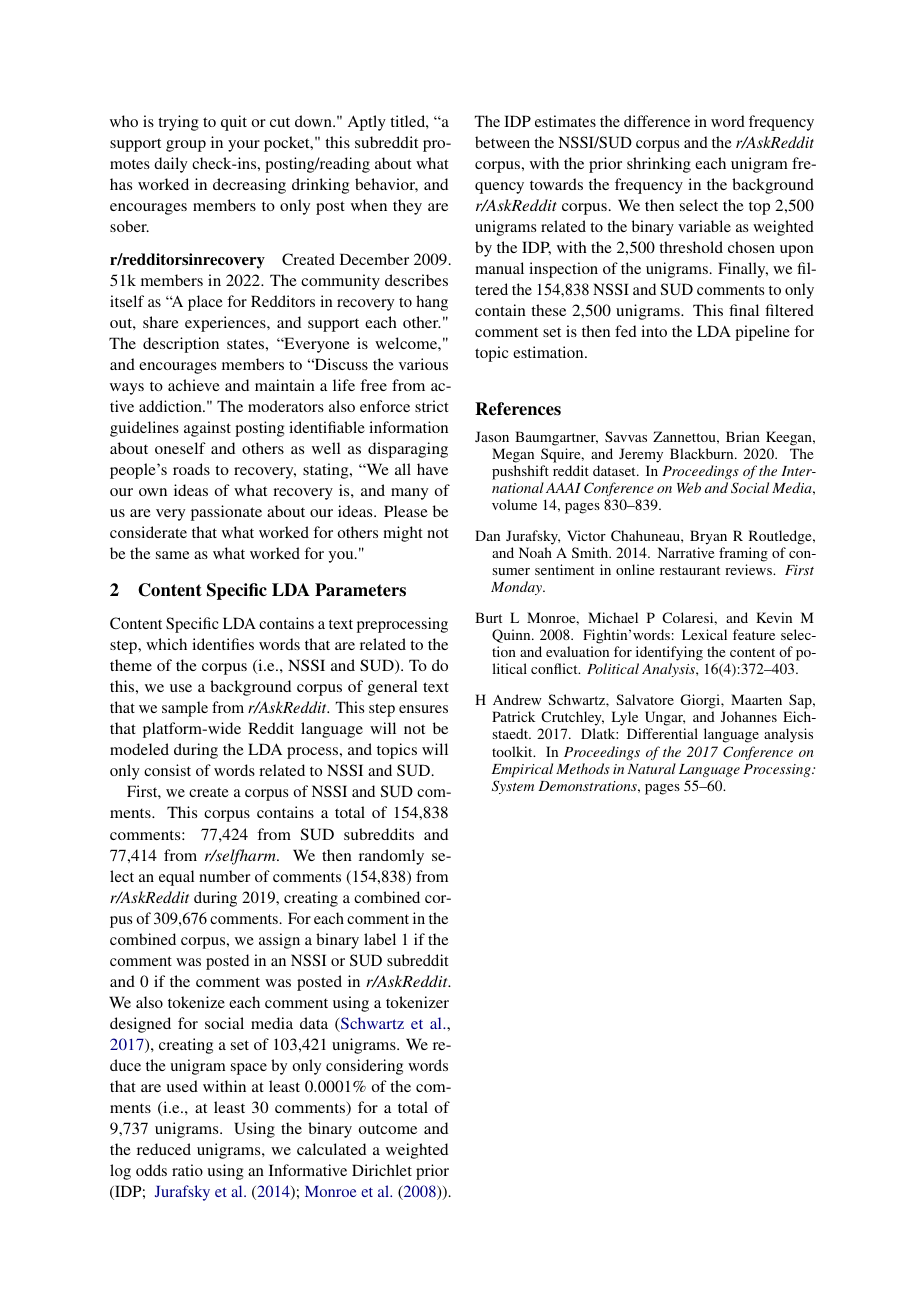 This screenshot has height=1308, width=924. Describe the element at coordinates (176, 878) in the screenshot. I see `equal` at that location.
